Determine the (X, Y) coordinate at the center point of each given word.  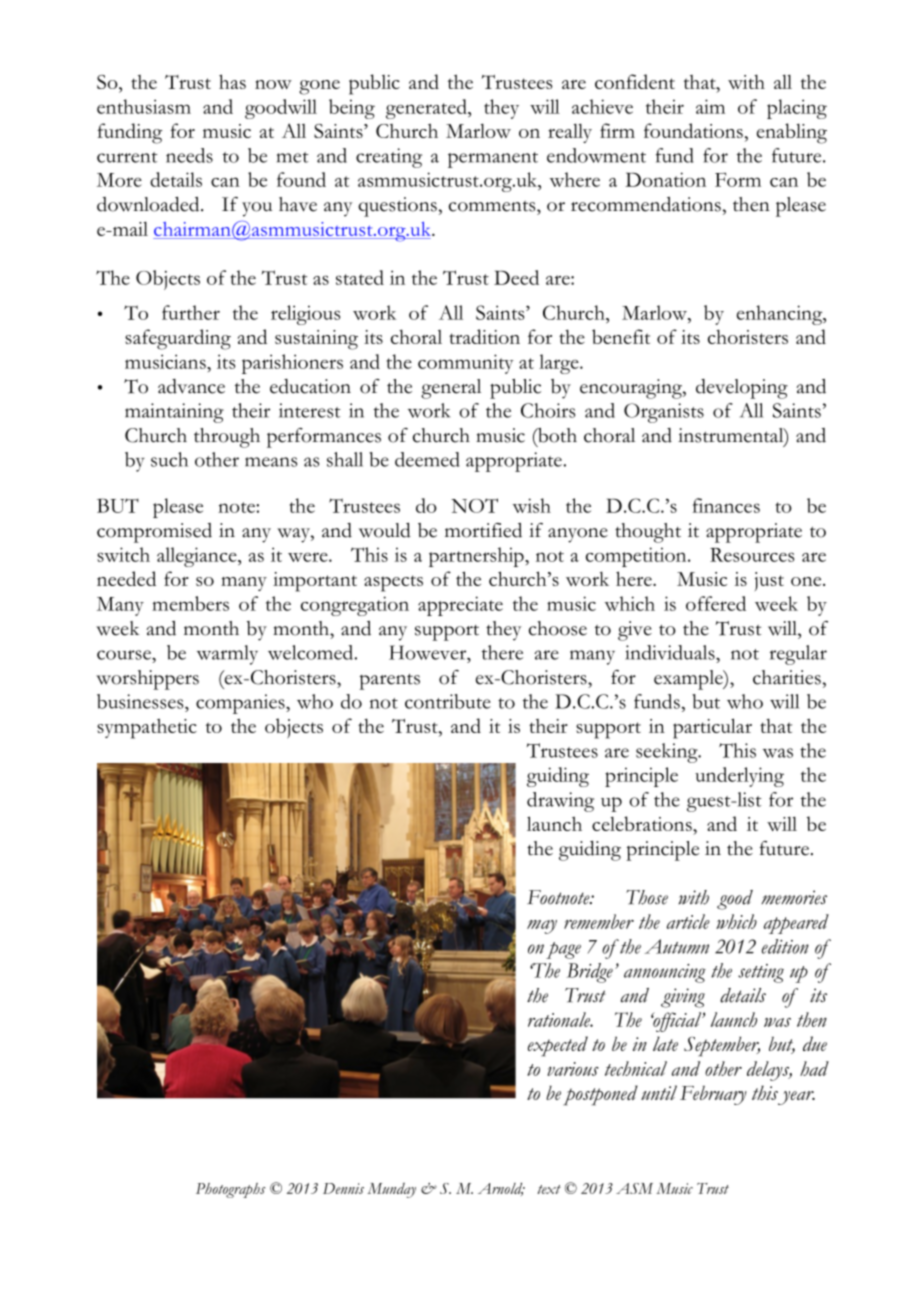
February (713, 1095)
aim (710, 106)
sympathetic (147, 728)
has (232, 81)
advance (191, 386)
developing (742, 389)
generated (427, 109)
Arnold (501, 1189)
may (542, 927)
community (466, 364)
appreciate (460, 606)
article (688, 921)
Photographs (230, 1190)
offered (716, 603)
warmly (227, 655)
